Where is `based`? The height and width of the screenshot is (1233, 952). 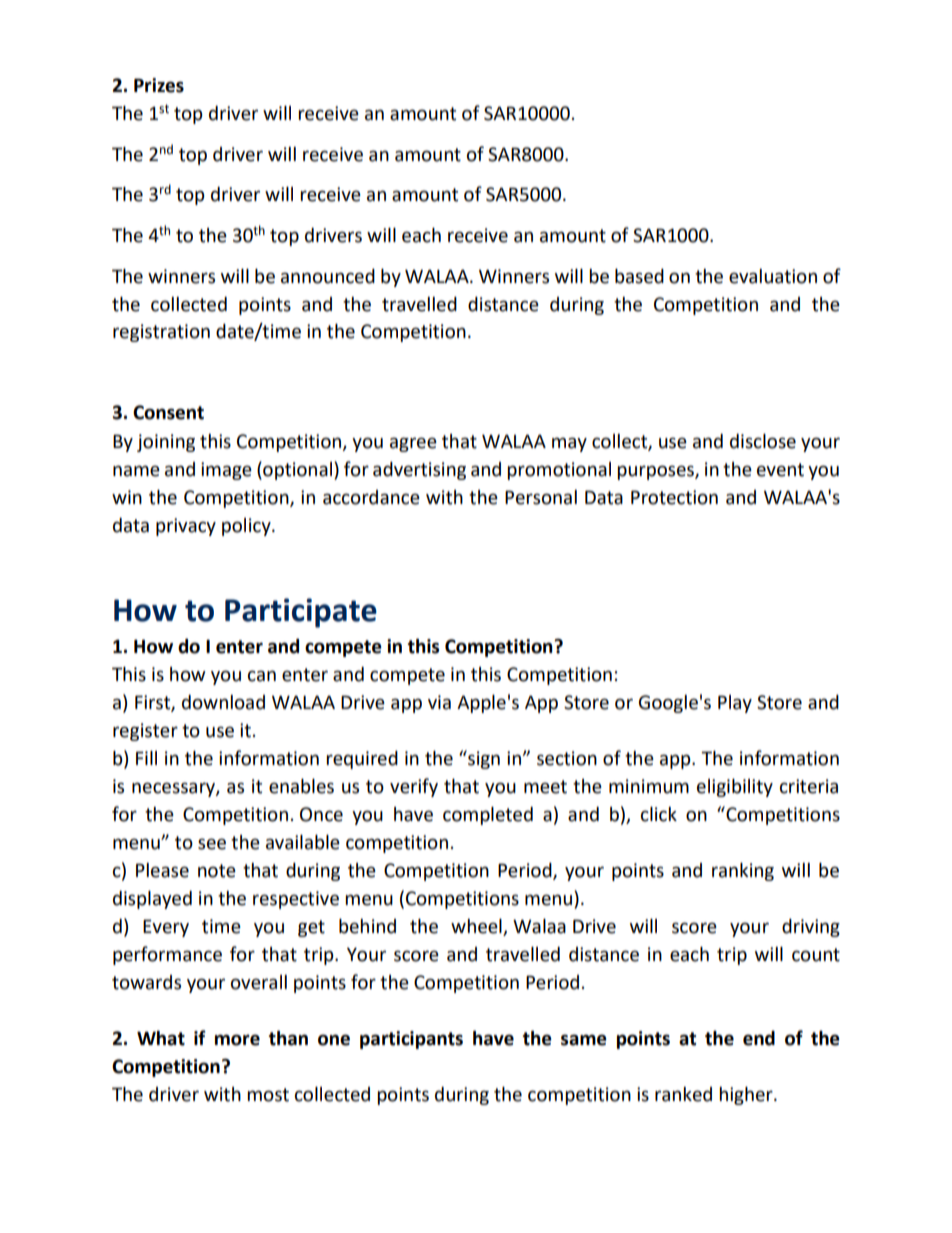
based is located at coordinates (639, 276).
